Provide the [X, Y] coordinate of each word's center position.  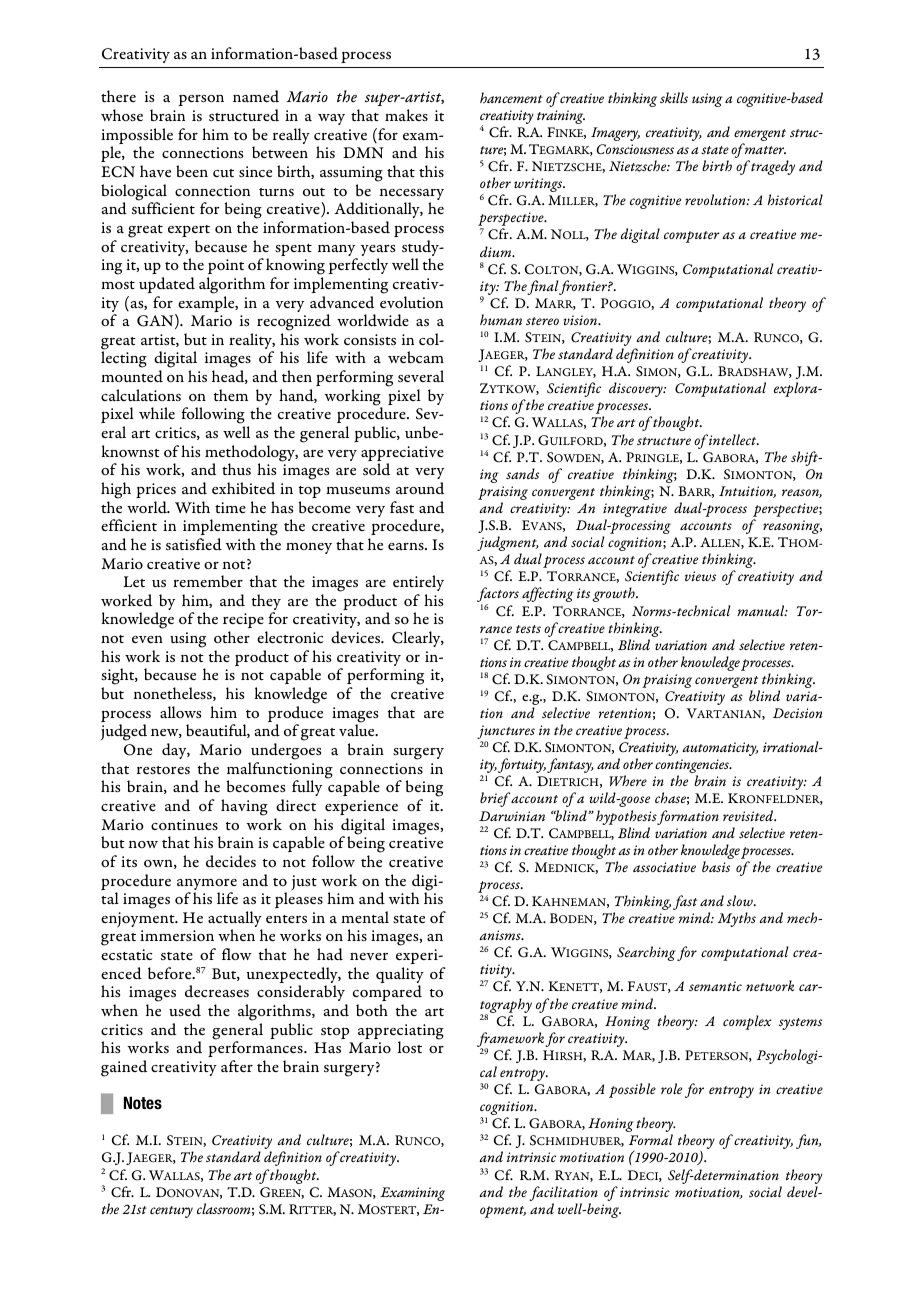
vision [581, 320]
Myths [737, 919]
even [147, 639]
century [171, 1212]
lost [410, 1047]
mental [365, 917]
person [201, 100]
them [231, 395]
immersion [177, 935]
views [700, 576]
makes [406, 115]
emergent [760, 136]
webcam [416, 357]
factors [498, 596]
